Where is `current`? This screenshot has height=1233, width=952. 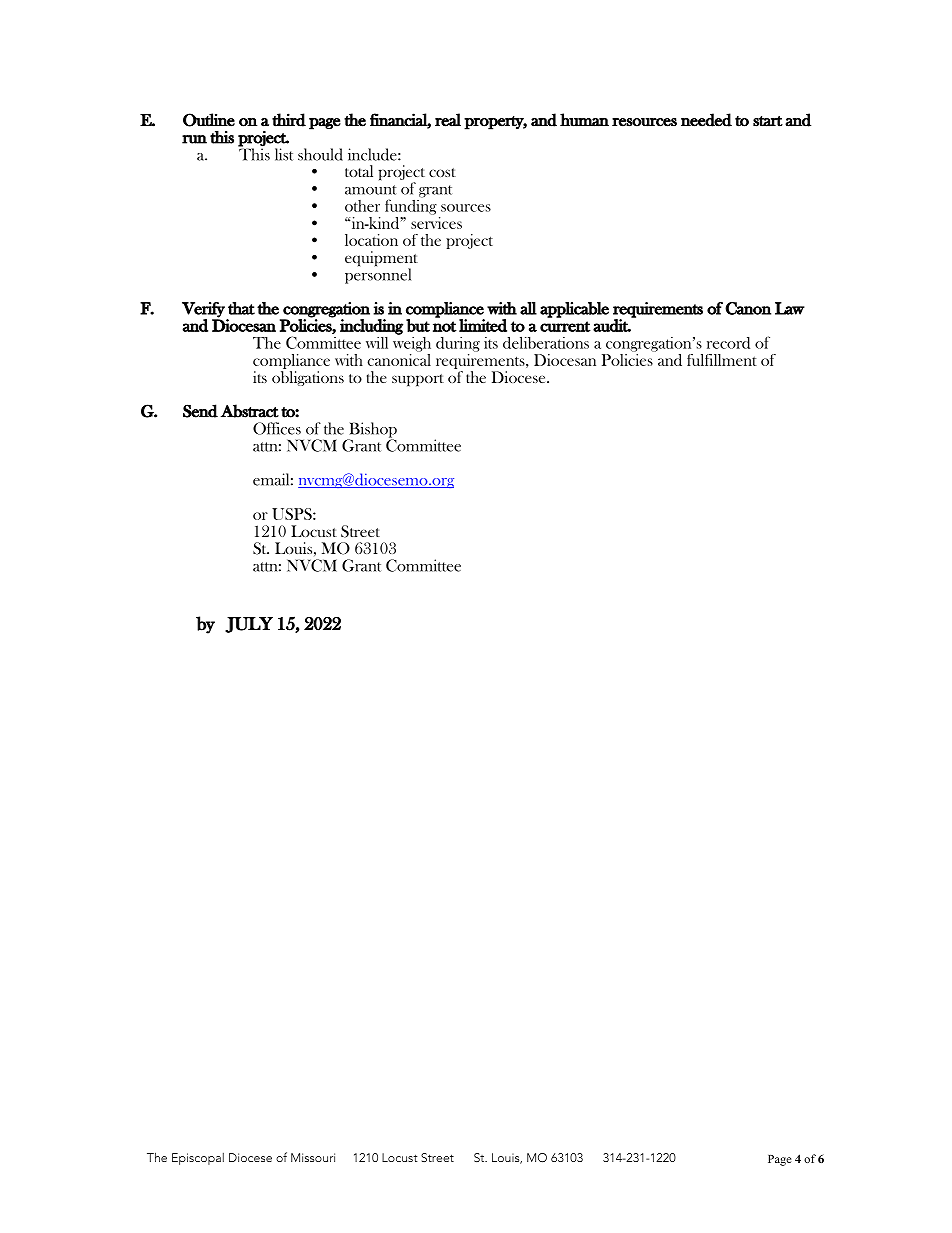
current is located at coordinates (565, 326).
